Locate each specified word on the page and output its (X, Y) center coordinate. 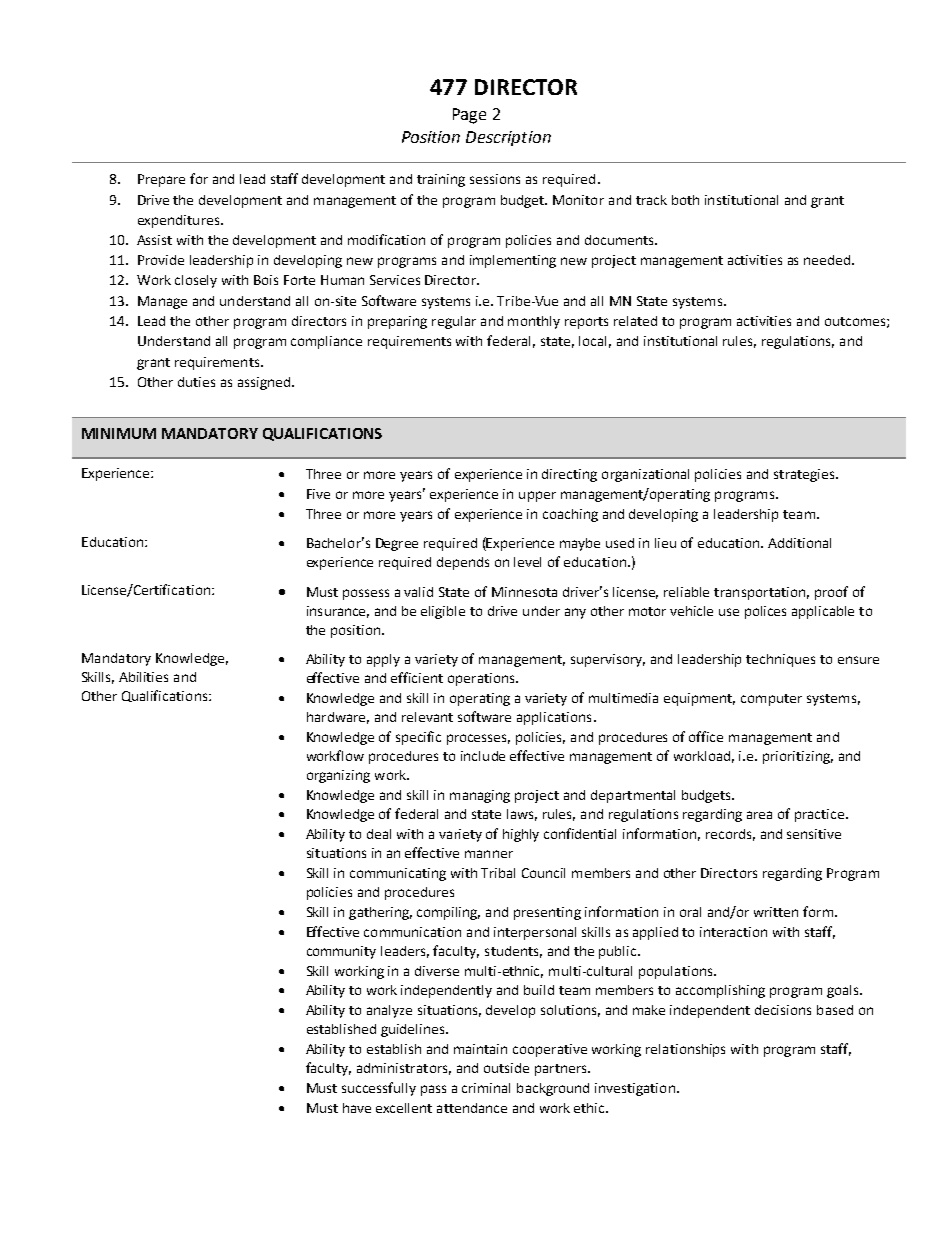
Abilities (143, 677)
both (685, 200)
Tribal (498, 873)
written (776, 912)
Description (508, 138)
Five (318, 494)
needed (828, 260)
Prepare (161, 180)
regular (454, 322)
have (357, 1108)
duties (196, 382)
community (341, 952)
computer (771, 700)
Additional (799, 543)
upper (537, 496)
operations (482, 679)
